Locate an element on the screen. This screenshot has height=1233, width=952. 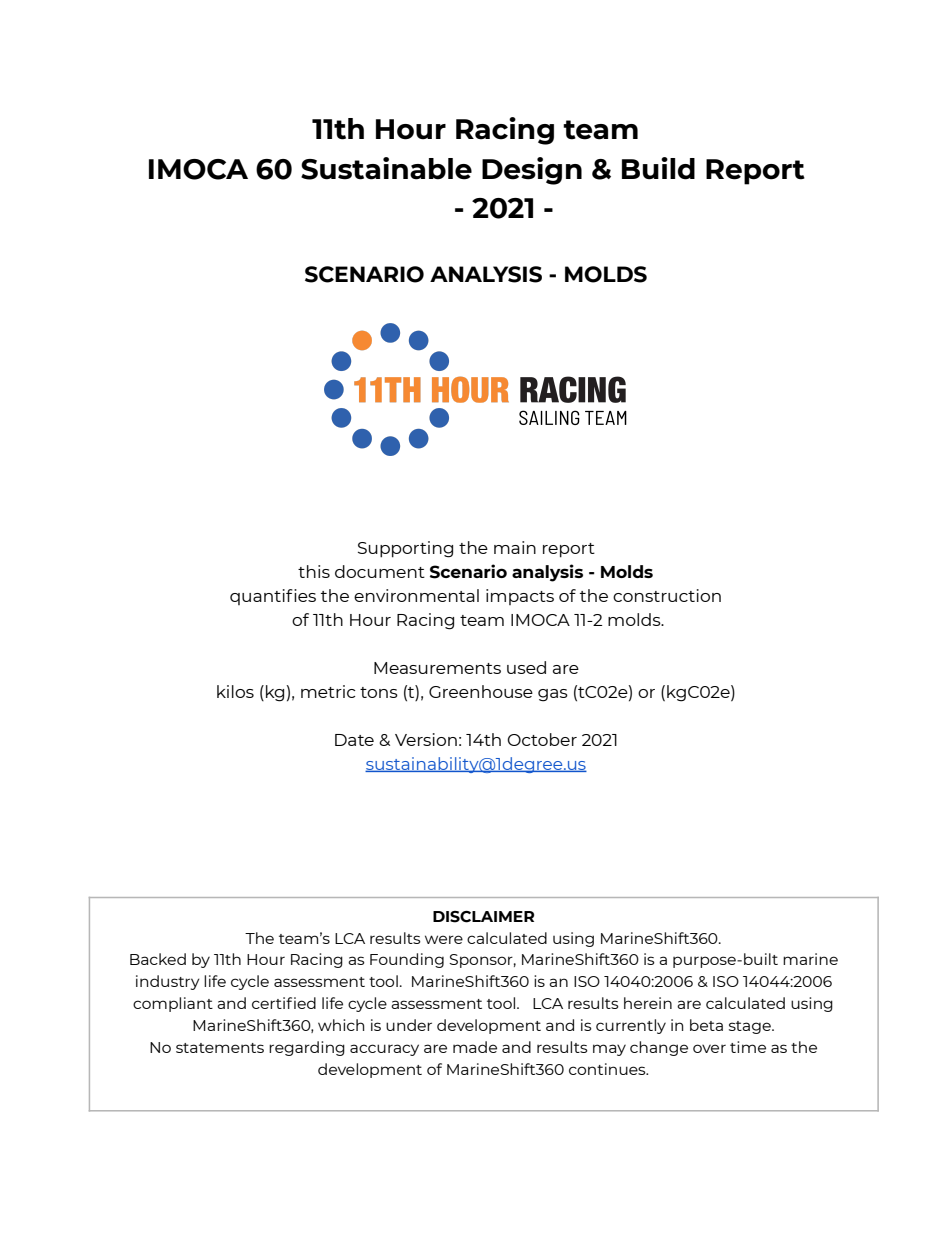
quantifies is located at coordinates (273, 597).
